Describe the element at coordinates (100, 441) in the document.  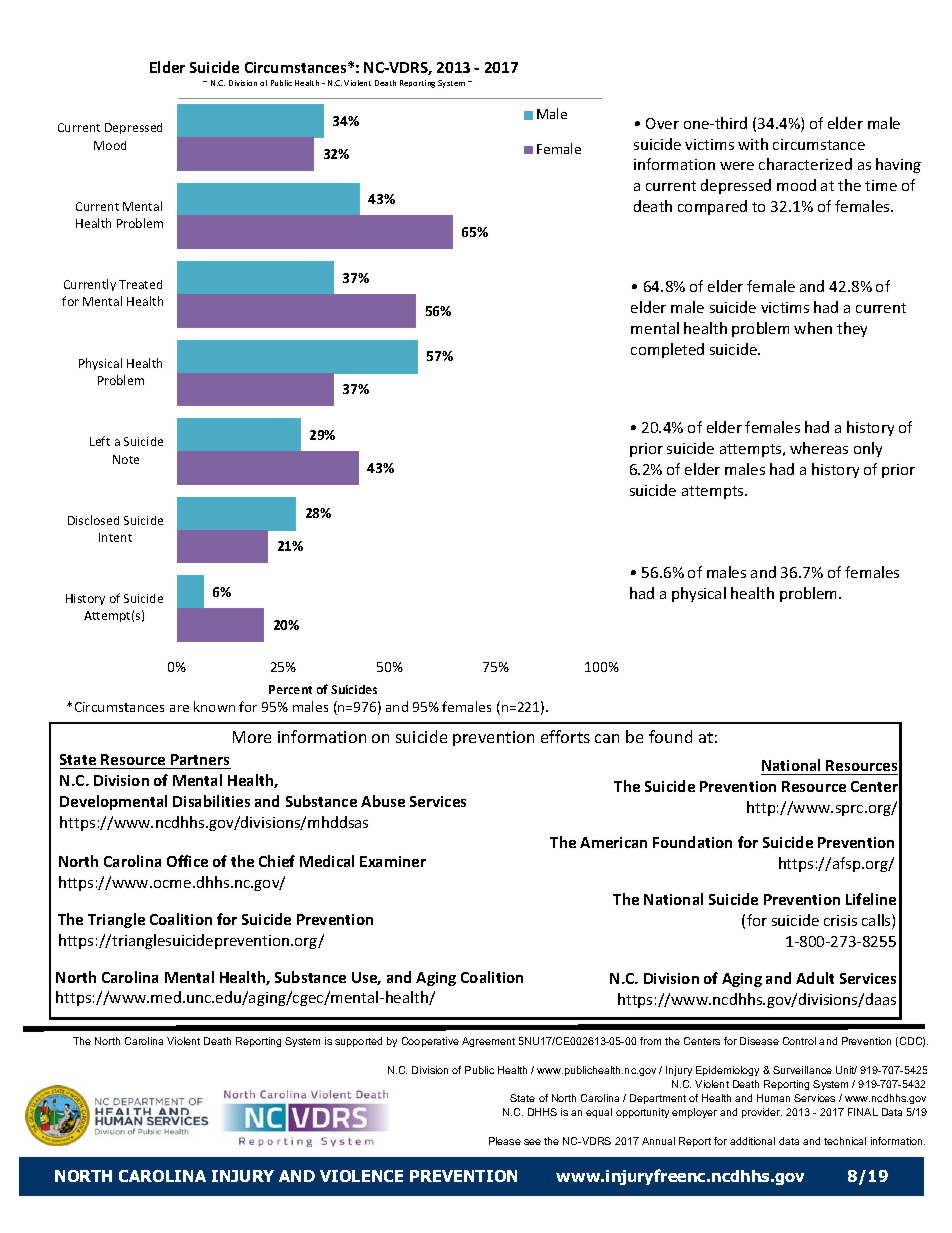
I see `Left` at that location.
